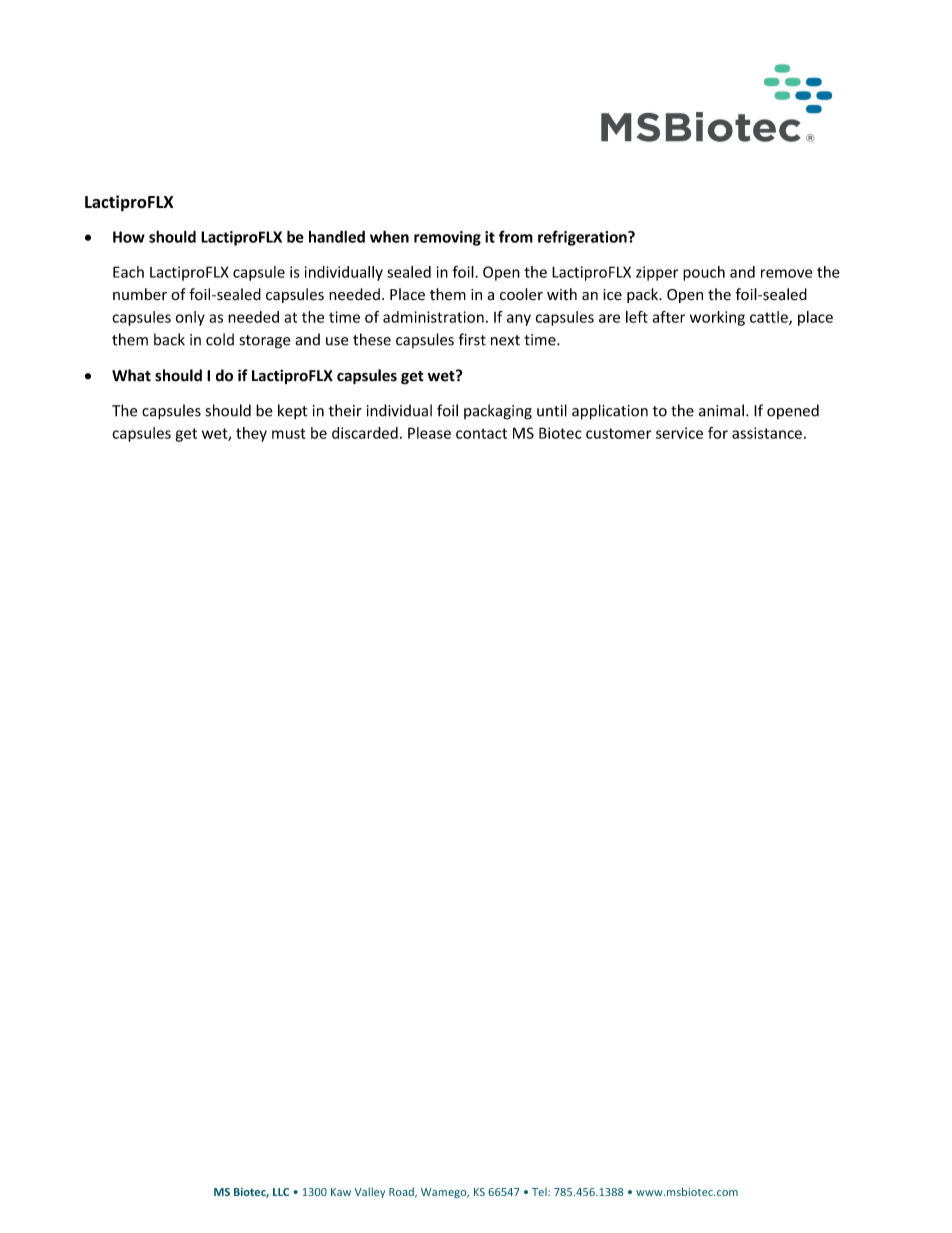 This page has width=952, height=1233. I want to click on must, so click(288, 433).
